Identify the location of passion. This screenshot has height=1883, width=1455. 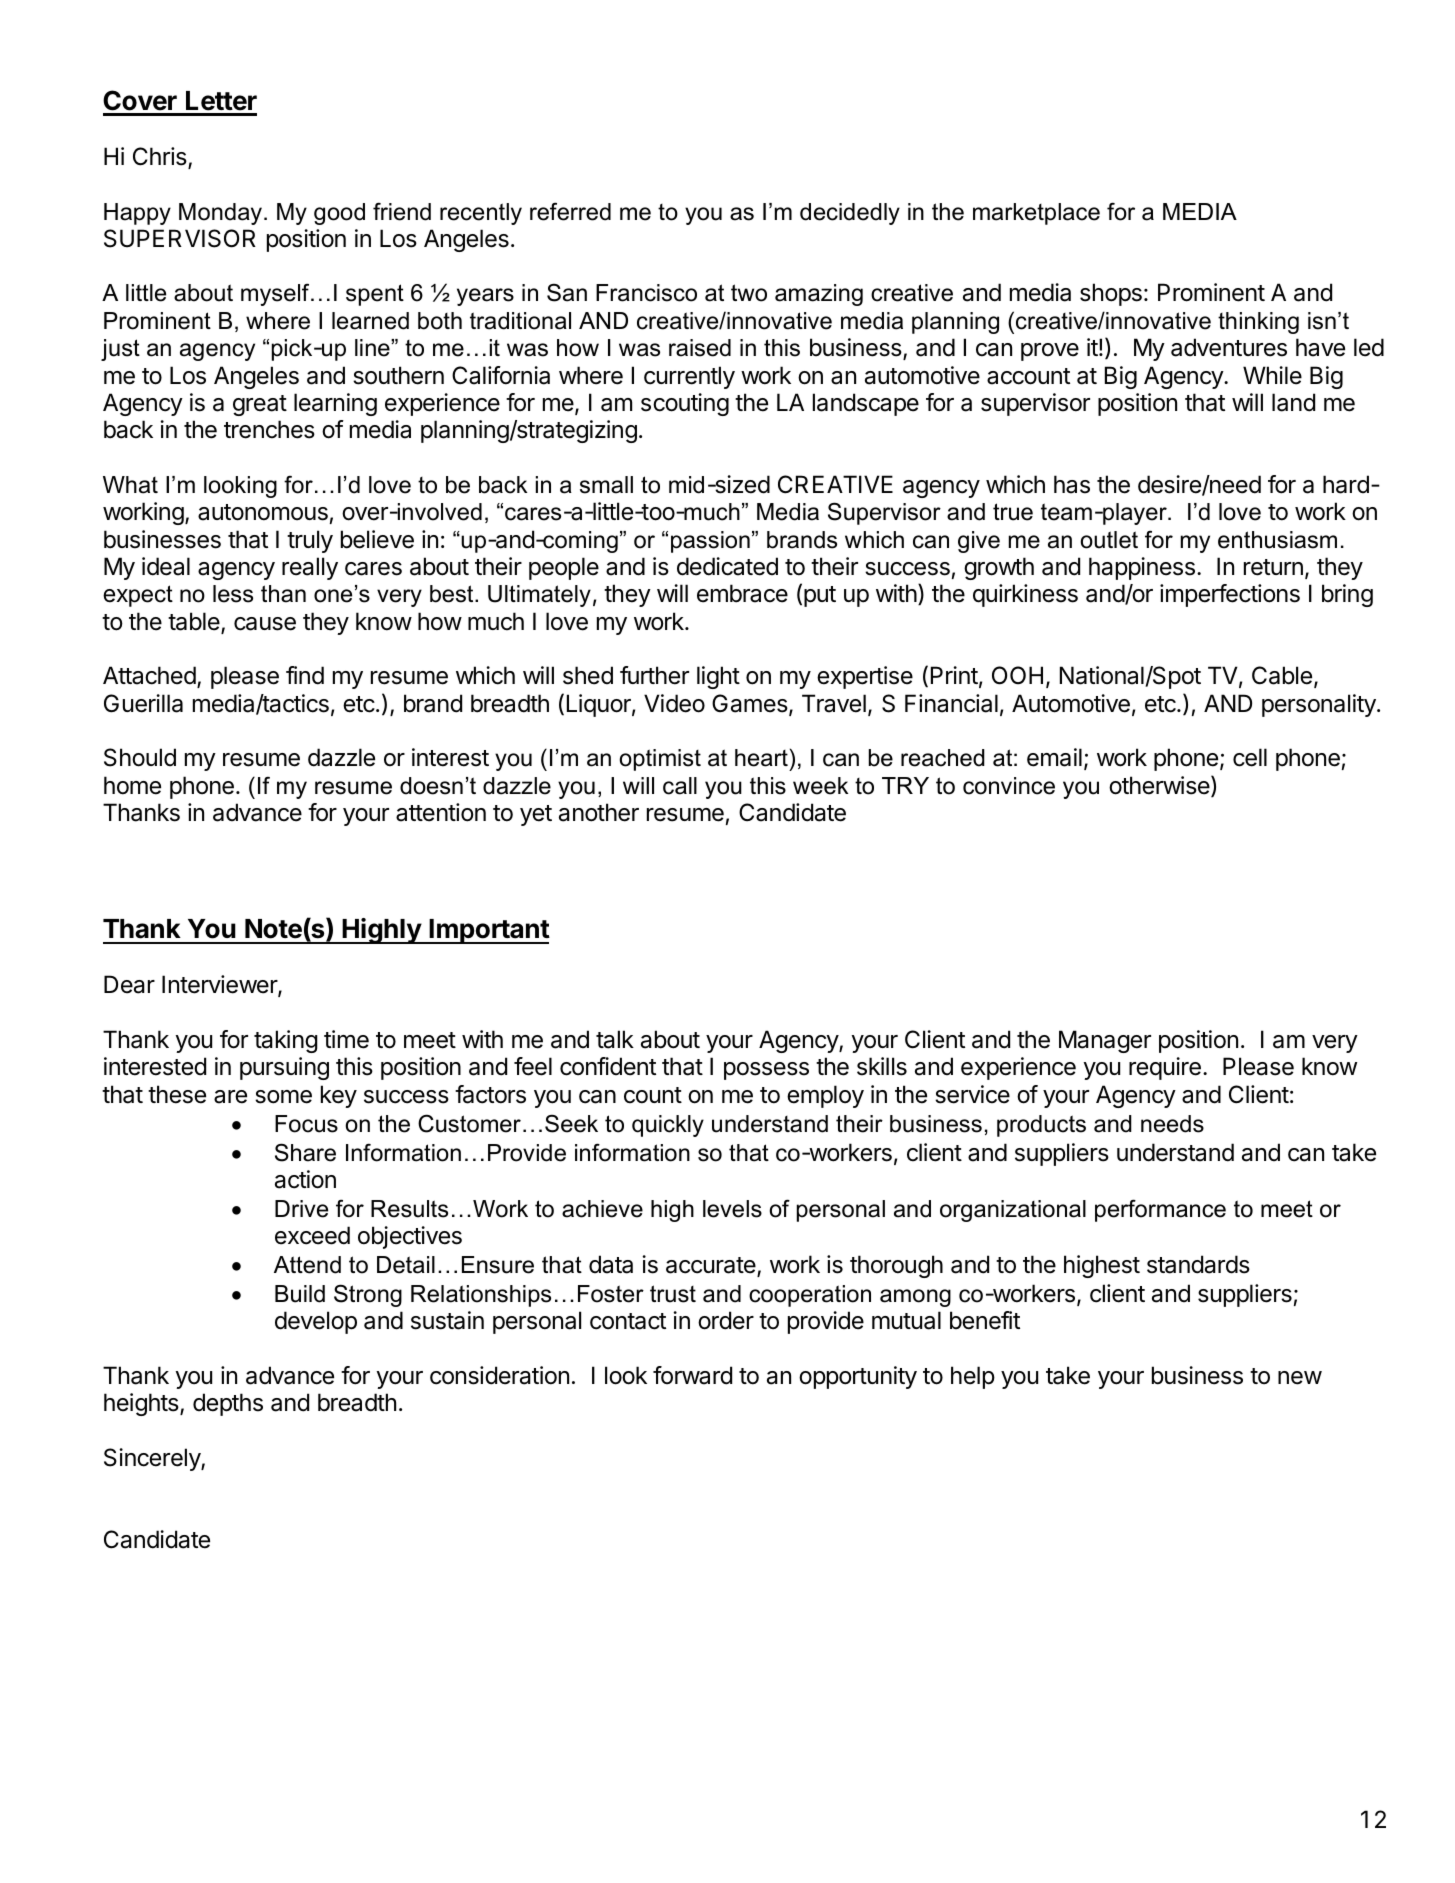
(710, 542).
